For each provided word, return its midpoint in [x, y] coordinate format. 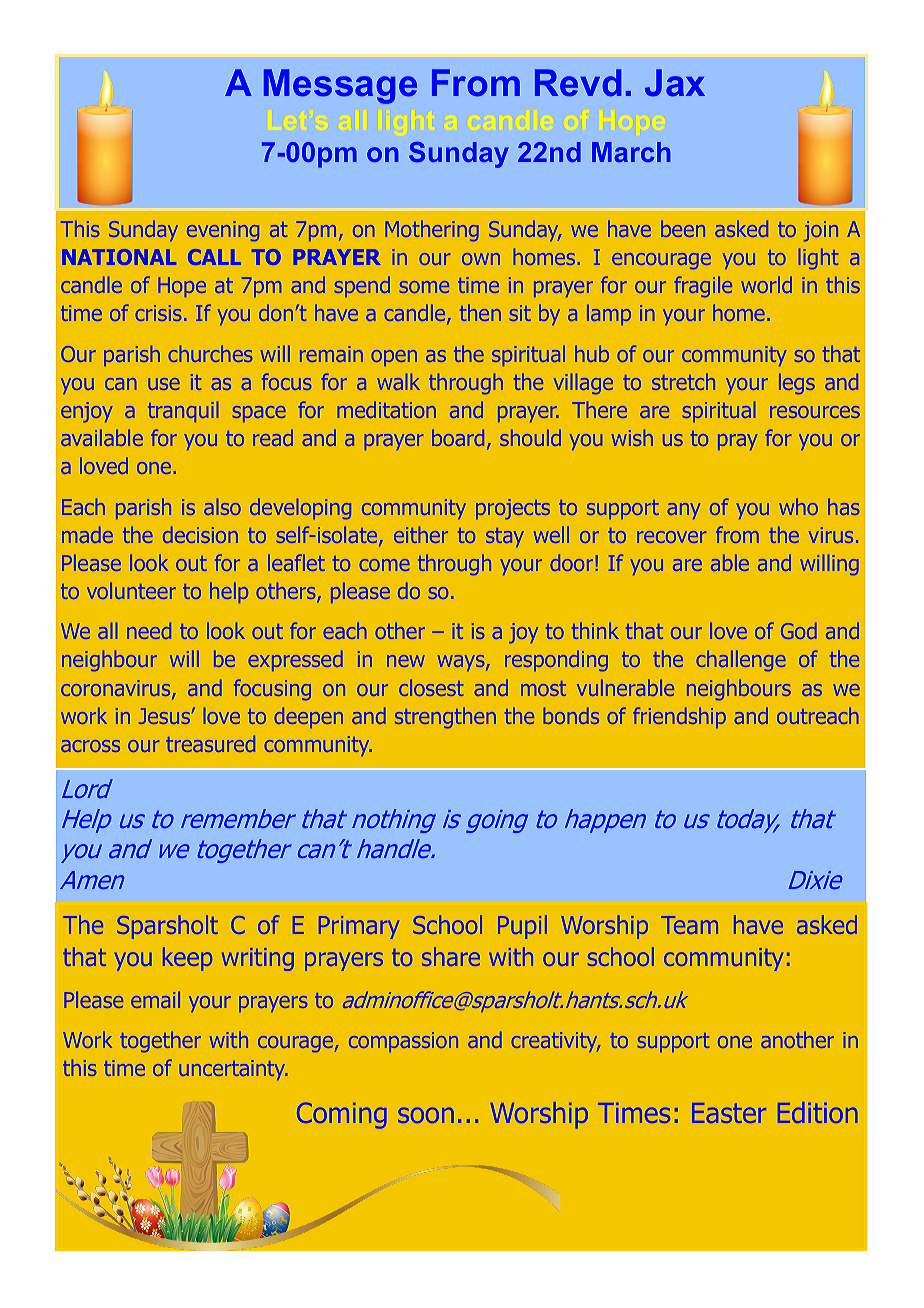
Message [340, 86]
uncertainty [233, 1070]
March [631, 152]
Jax [675, 83]
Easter [729, 1113]
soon [426, 1115]
